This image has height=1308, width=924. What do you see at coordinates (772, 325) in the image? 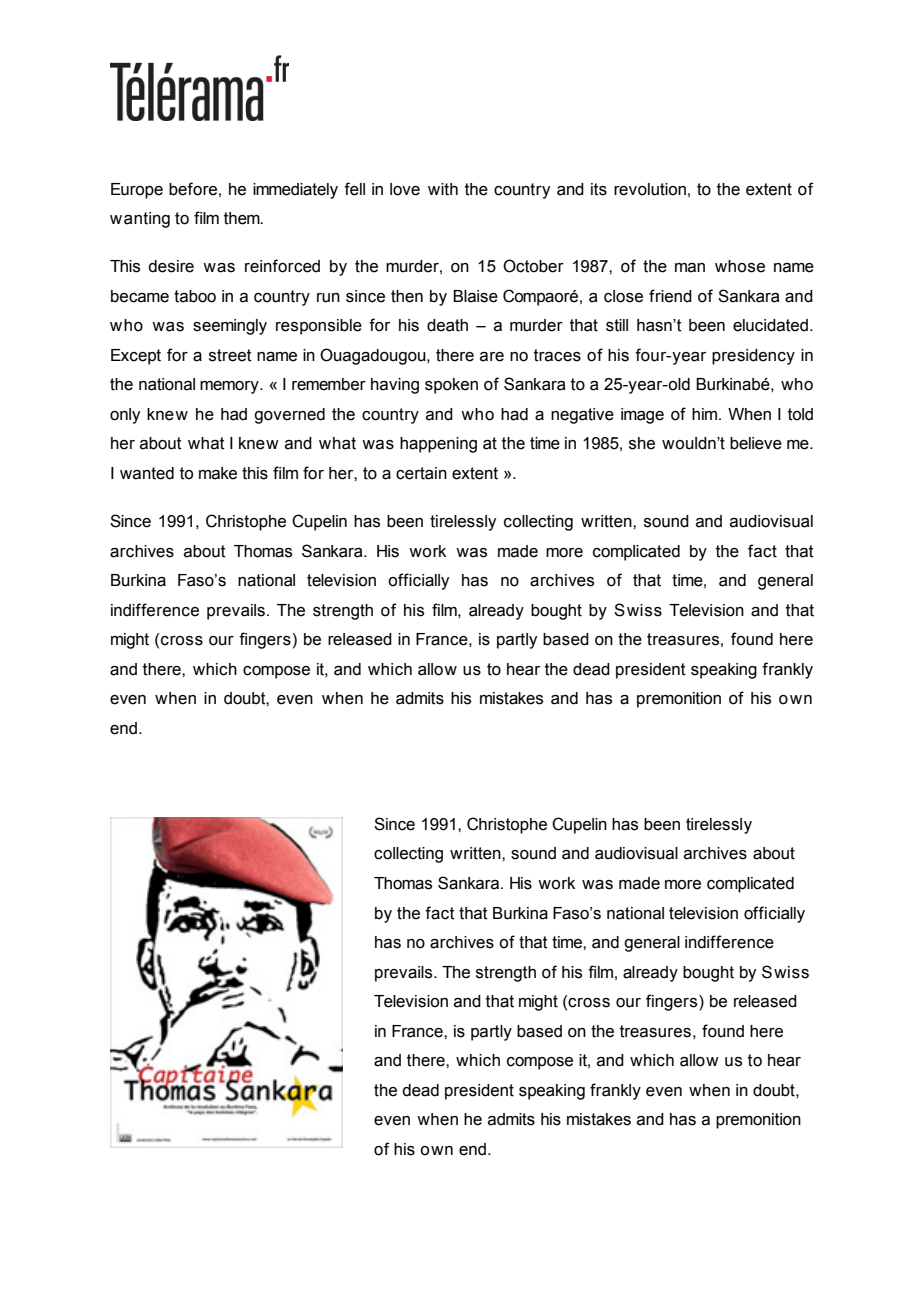
I see `elucidated` at bounding box center [772, 325].
